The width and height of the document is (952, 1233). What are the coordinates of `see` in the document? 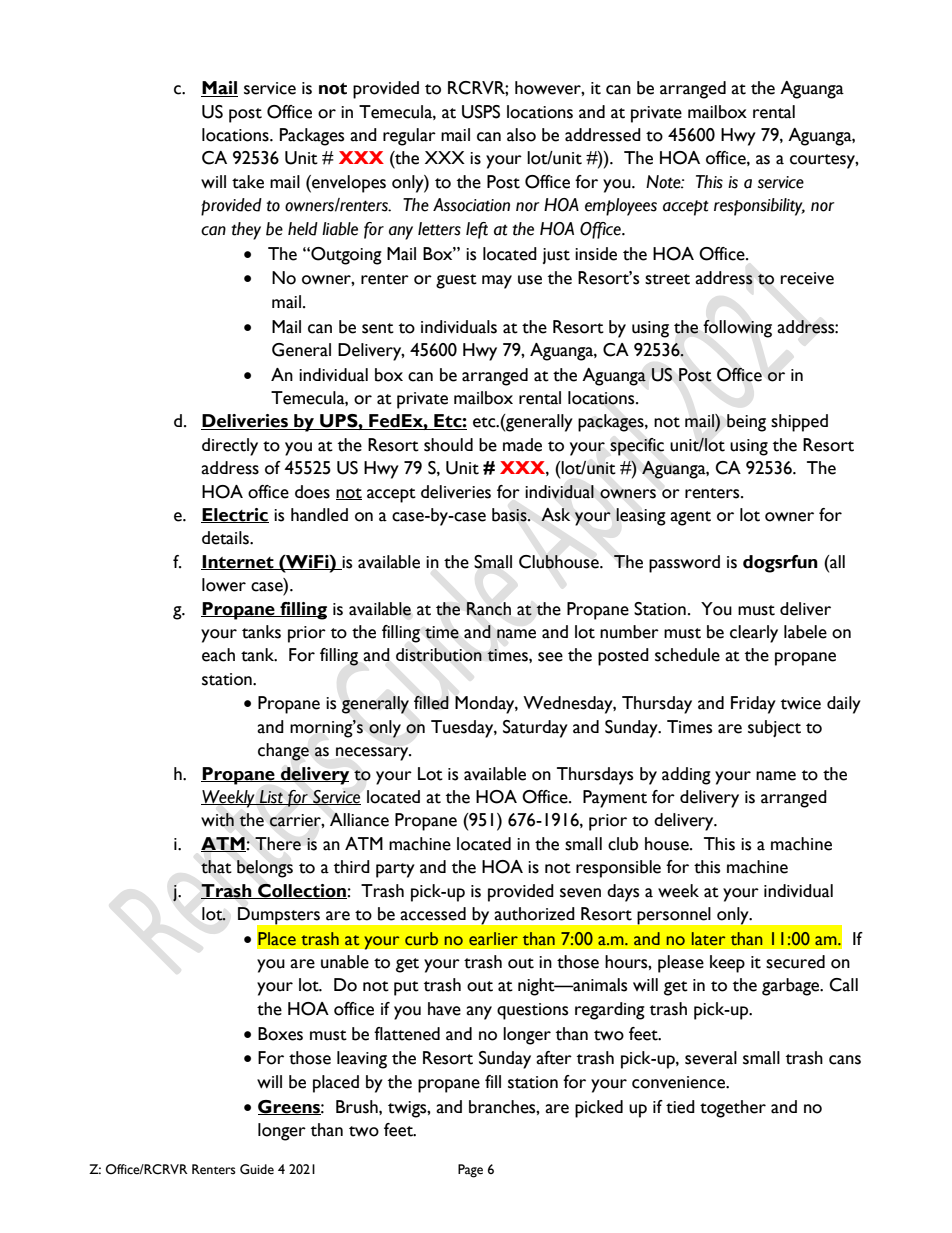 It's located at (550, 657).
